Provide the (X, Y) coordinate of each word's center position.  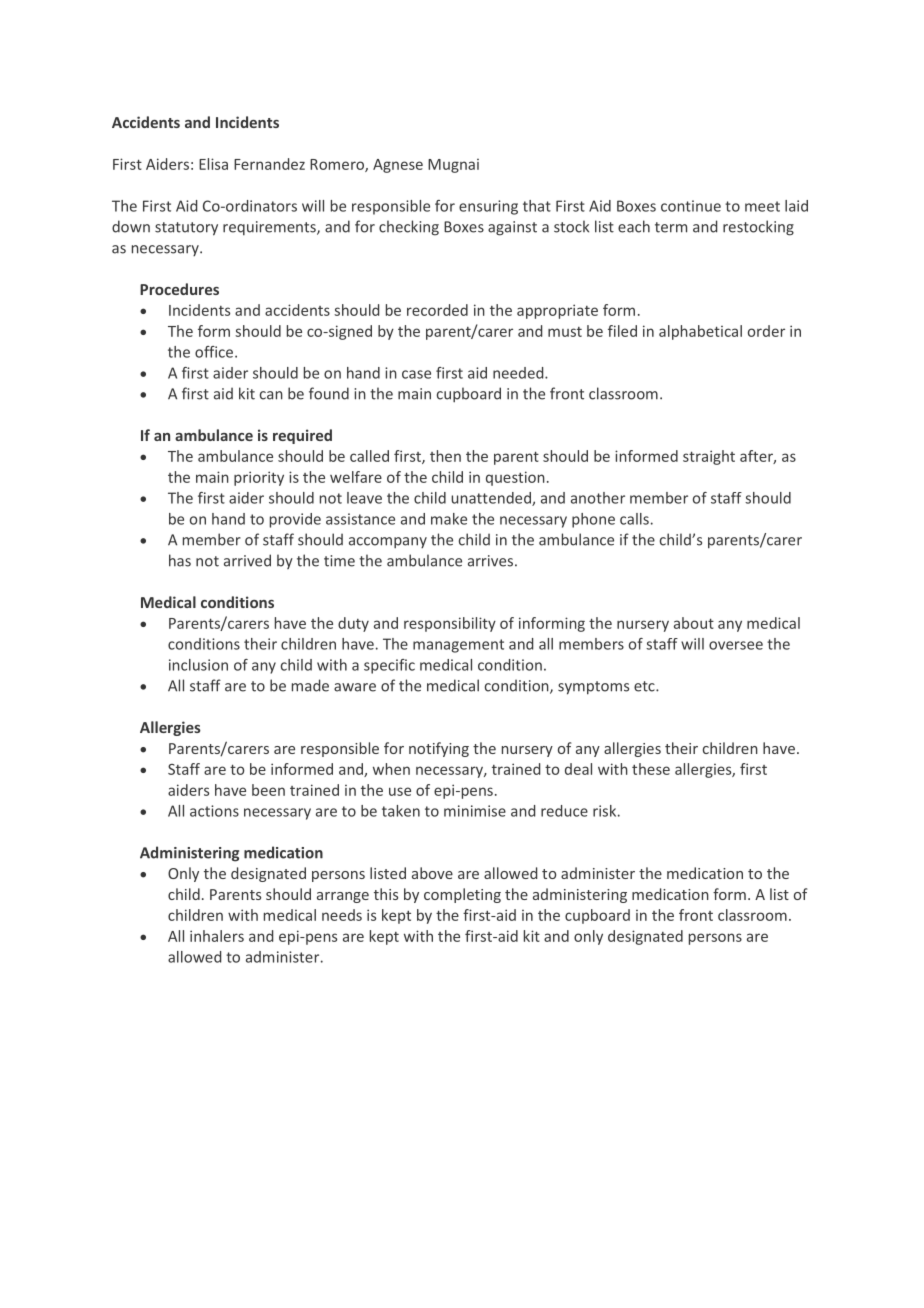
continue (691, 206)
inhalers (217, 936)
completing (462, 895)
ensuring (488, 207)
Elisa (213, 164)
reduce (564, 811)
